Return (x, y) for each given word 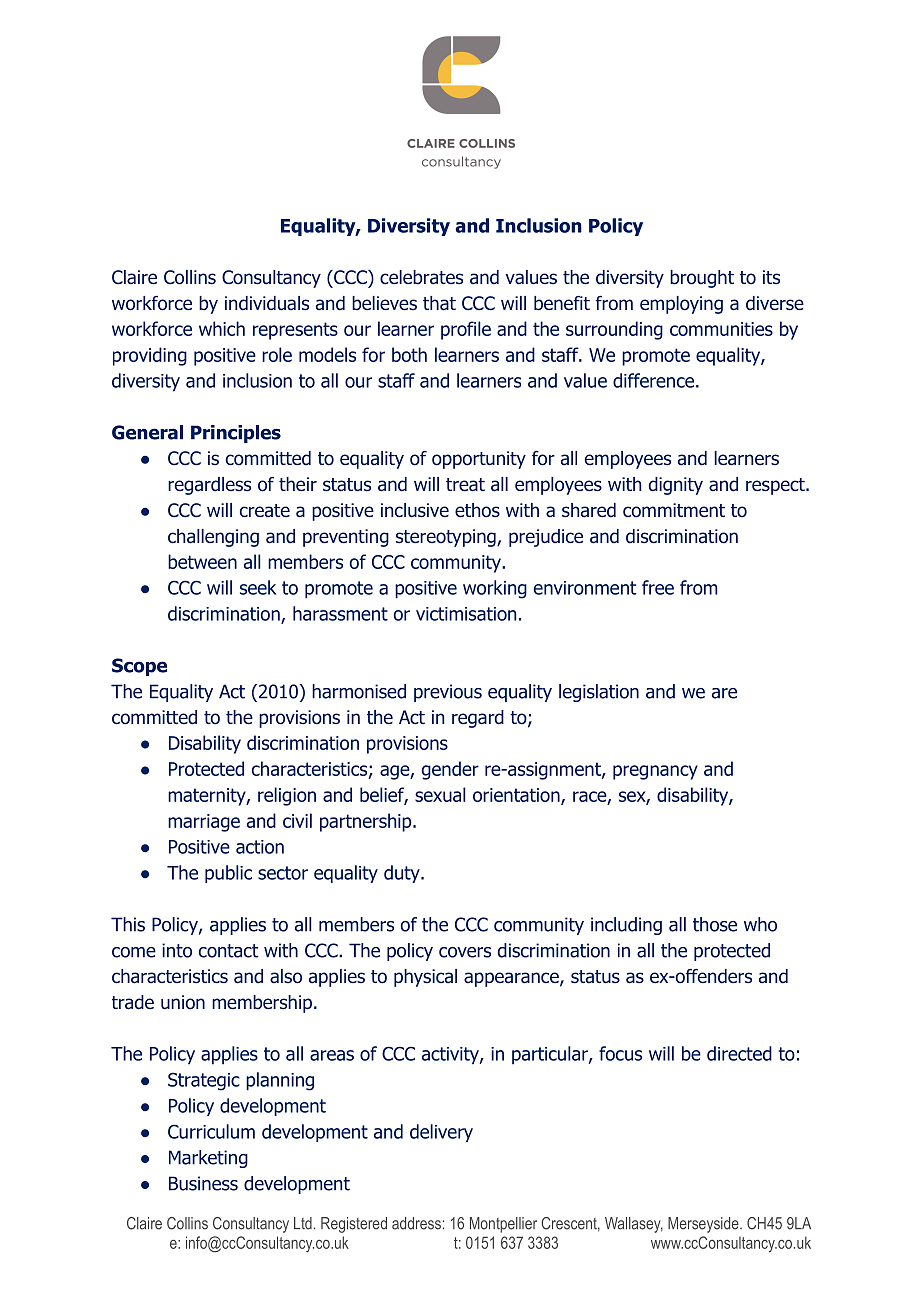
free (658, 587)
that (439, 303)
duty (403, 874)
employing (681, 305)
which (222, 328)
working (495, 589)
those (715, 924)
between (202, 561)
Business (203, 1183)
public (228, 874)
